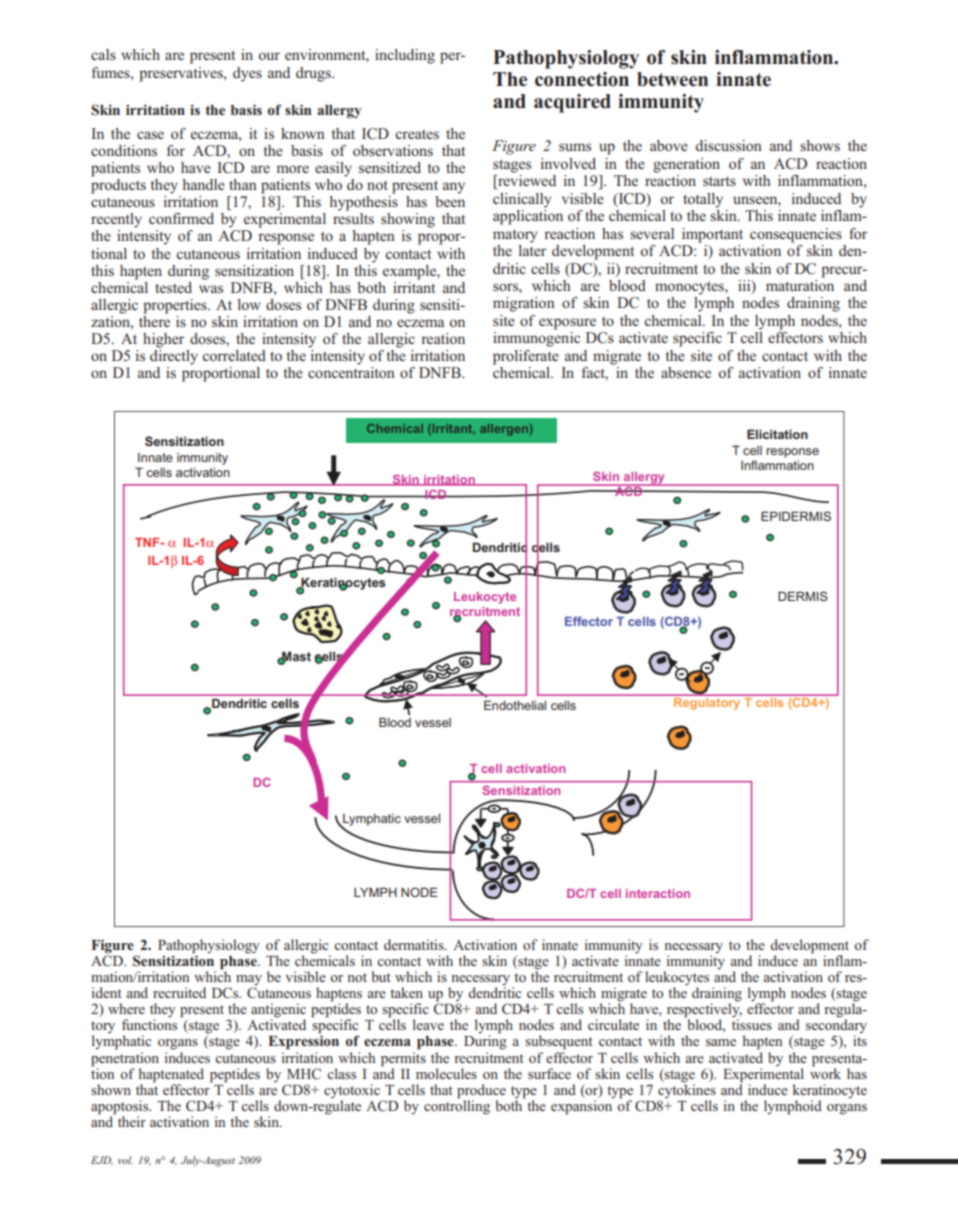 This image has width=958, height=1232. What do you see at coordinates (515, 705) in the image?
I see `Endothelial` at bounding box center [515, 705].
